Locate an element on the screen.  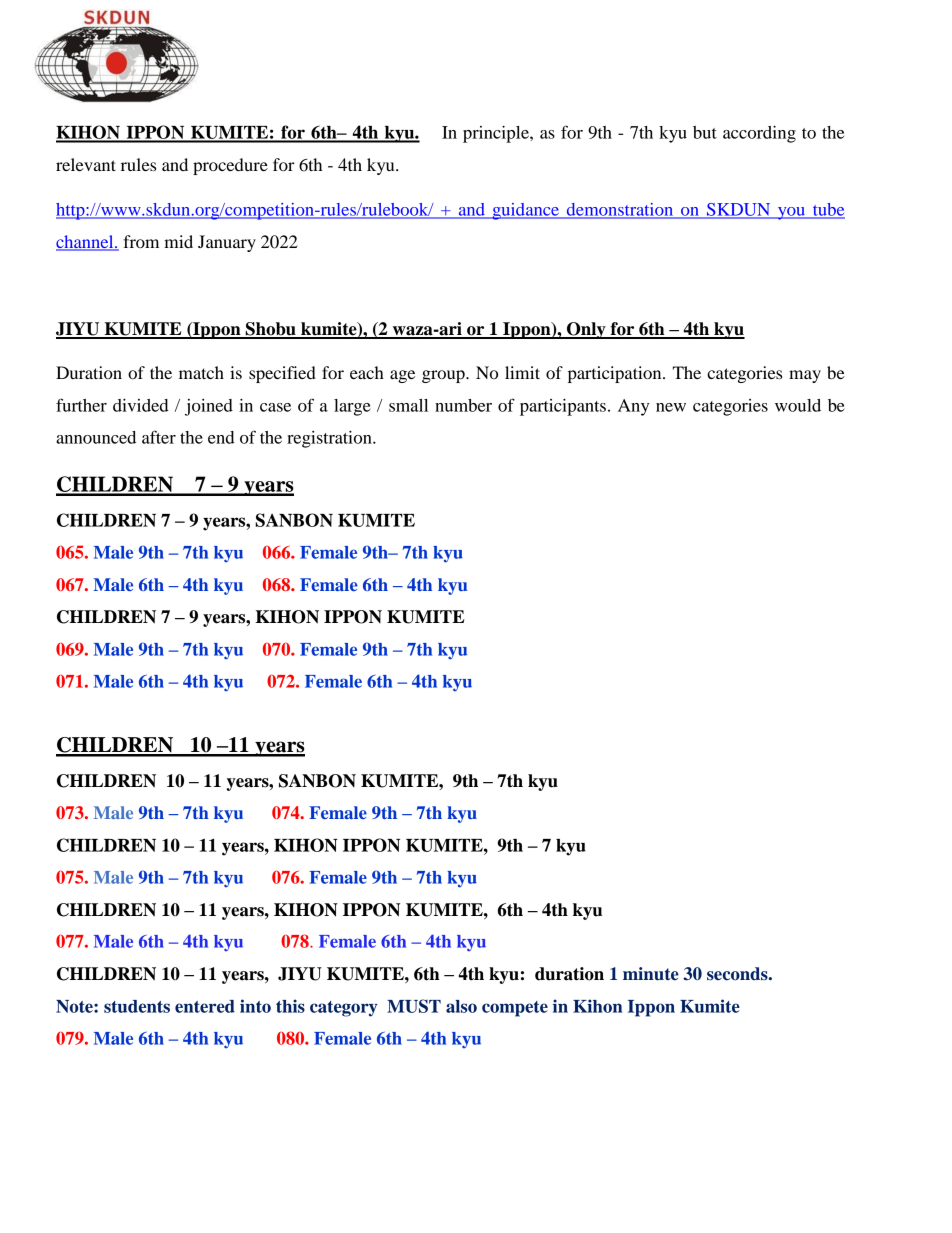
end is located at coordinates (221, 437).
